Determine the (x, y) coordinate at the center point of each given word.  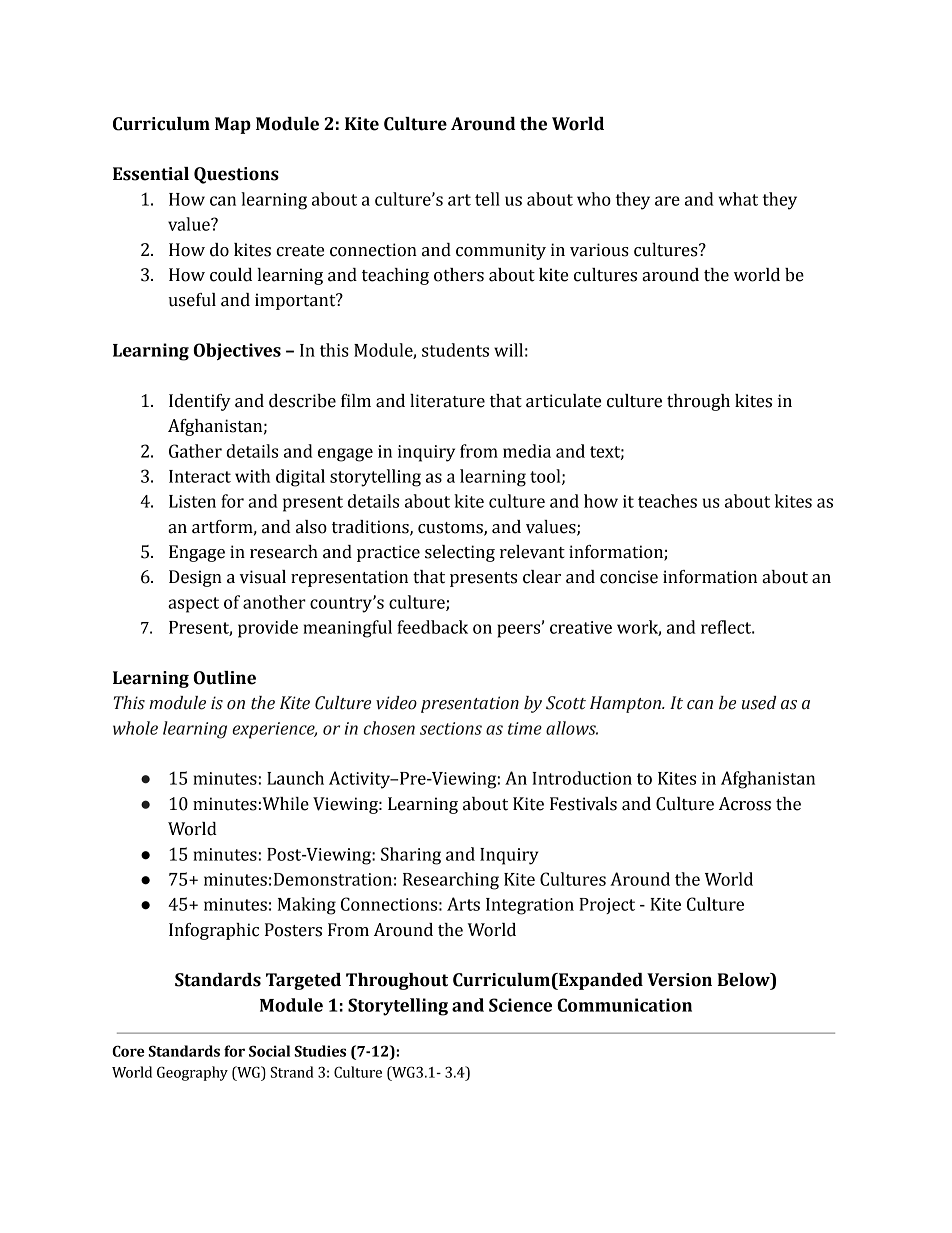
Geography (192, 1073)
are (667, 201)
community (501, 251)
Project (607, 906)
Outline (224, 678)
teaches (667, 501)
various (599, 250)
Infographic (214, 931)
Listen (192, 501)
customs (451, 528)
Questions (236, 175)
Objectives (237, 351)
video (396, 703)
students (455, 350)
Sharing (411, 856)
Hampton (626, 704)
